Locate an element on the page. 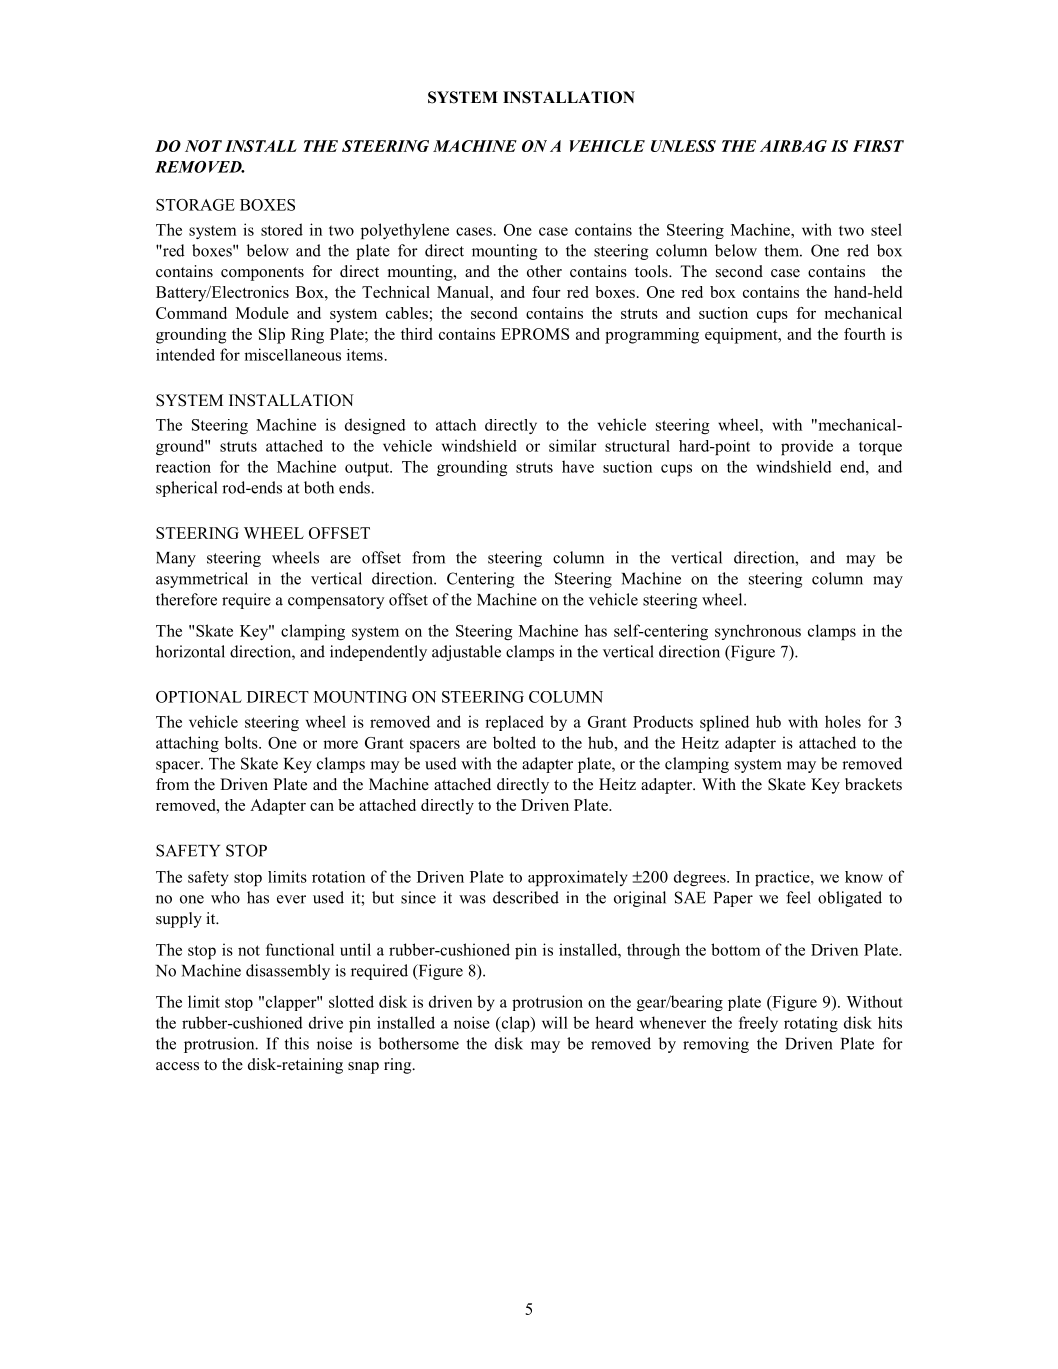 The image size is (1058, 1369). rotating is located at coordinates (811, 1024).
